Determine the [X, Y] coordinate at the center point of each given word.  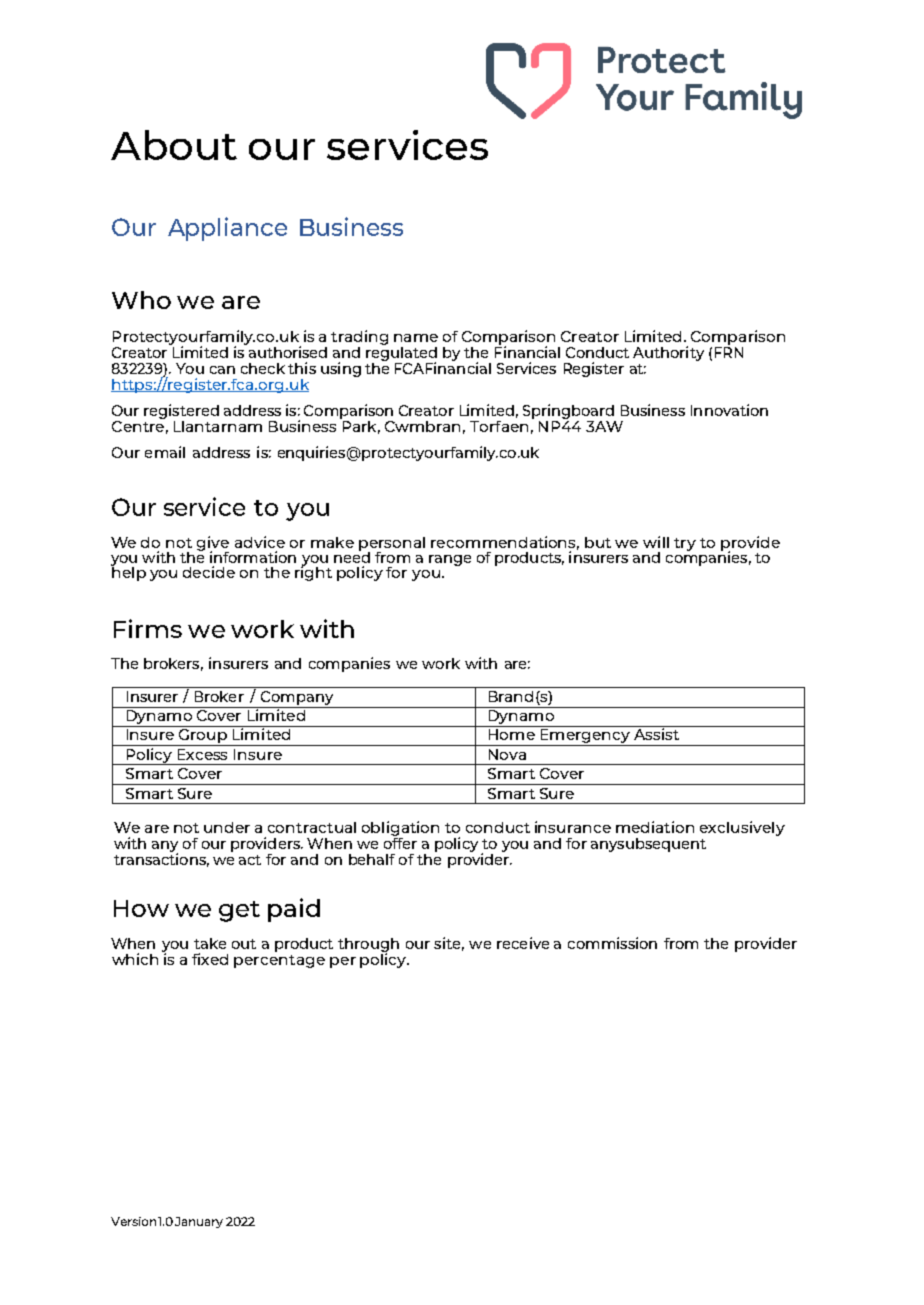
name [416, 338]
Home [512, 734]
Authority [668, 353]
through [368, 946]
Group [203, 737]
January [199, 1222]
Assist [656, 733]
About [174, 145]
